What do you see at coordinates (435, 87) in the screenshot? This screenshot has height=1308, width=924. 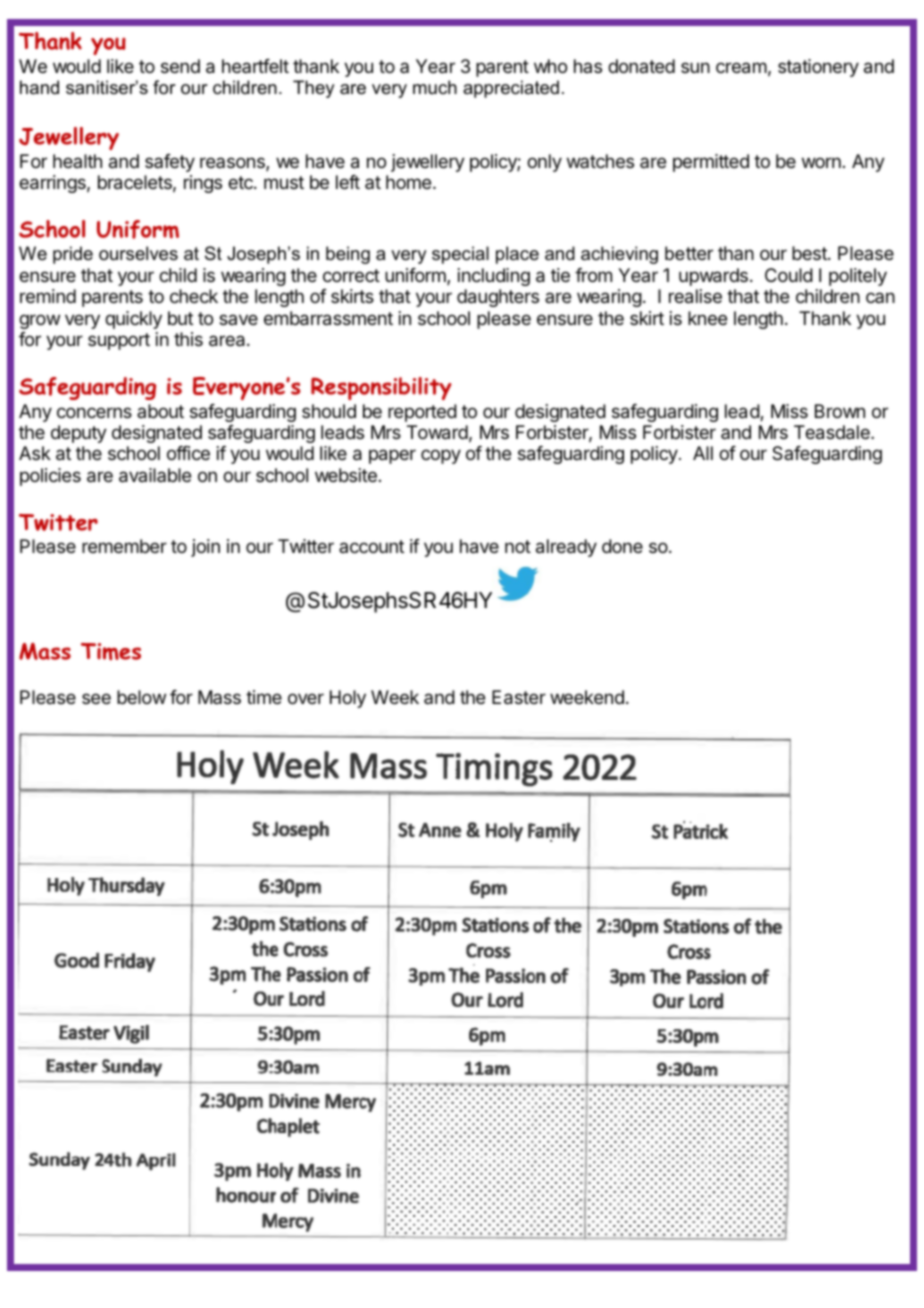 I see `much` at bounding box center [435, 87].
